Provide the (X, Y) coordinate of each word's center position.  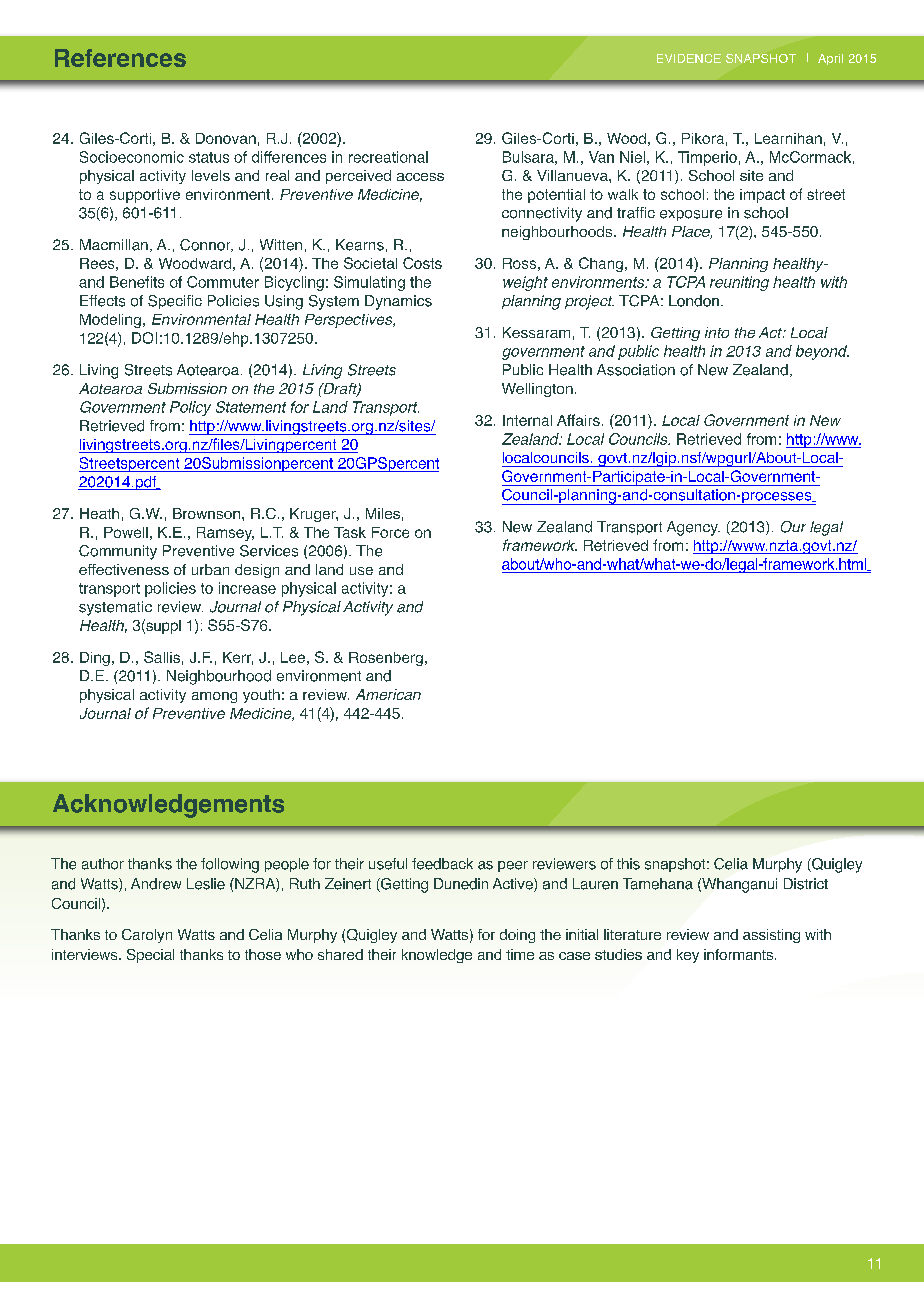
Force (390, 532)
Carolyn (147, 936)
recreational (388, 157)
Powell (126, 532)
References (120, 58)
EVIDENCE (689, 58)
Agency (693, 528)
